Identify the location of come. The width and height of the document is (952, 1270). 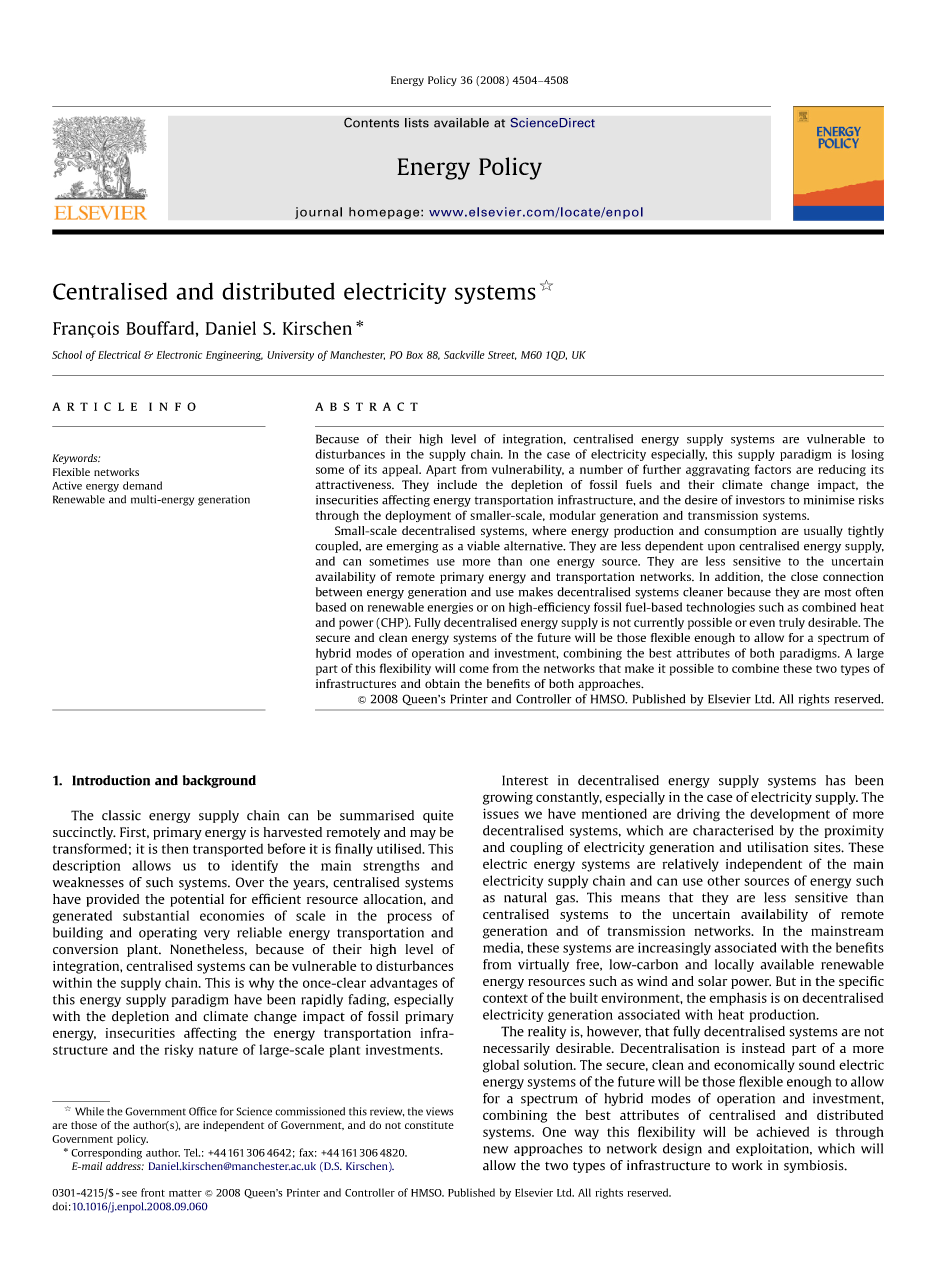
(474, 669).
